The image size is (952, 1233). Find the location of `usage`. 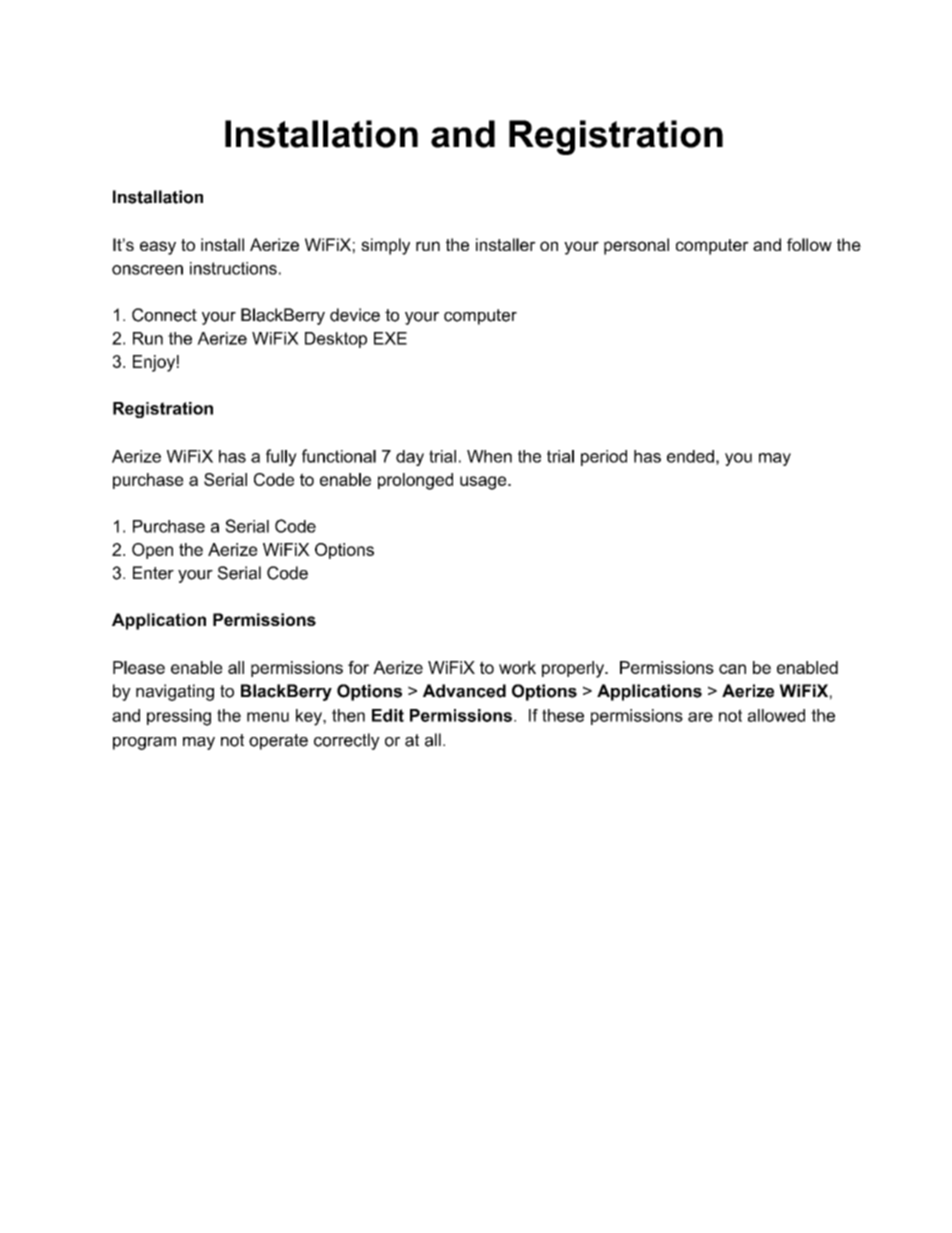

usage is located at coordinates (484, 483).
